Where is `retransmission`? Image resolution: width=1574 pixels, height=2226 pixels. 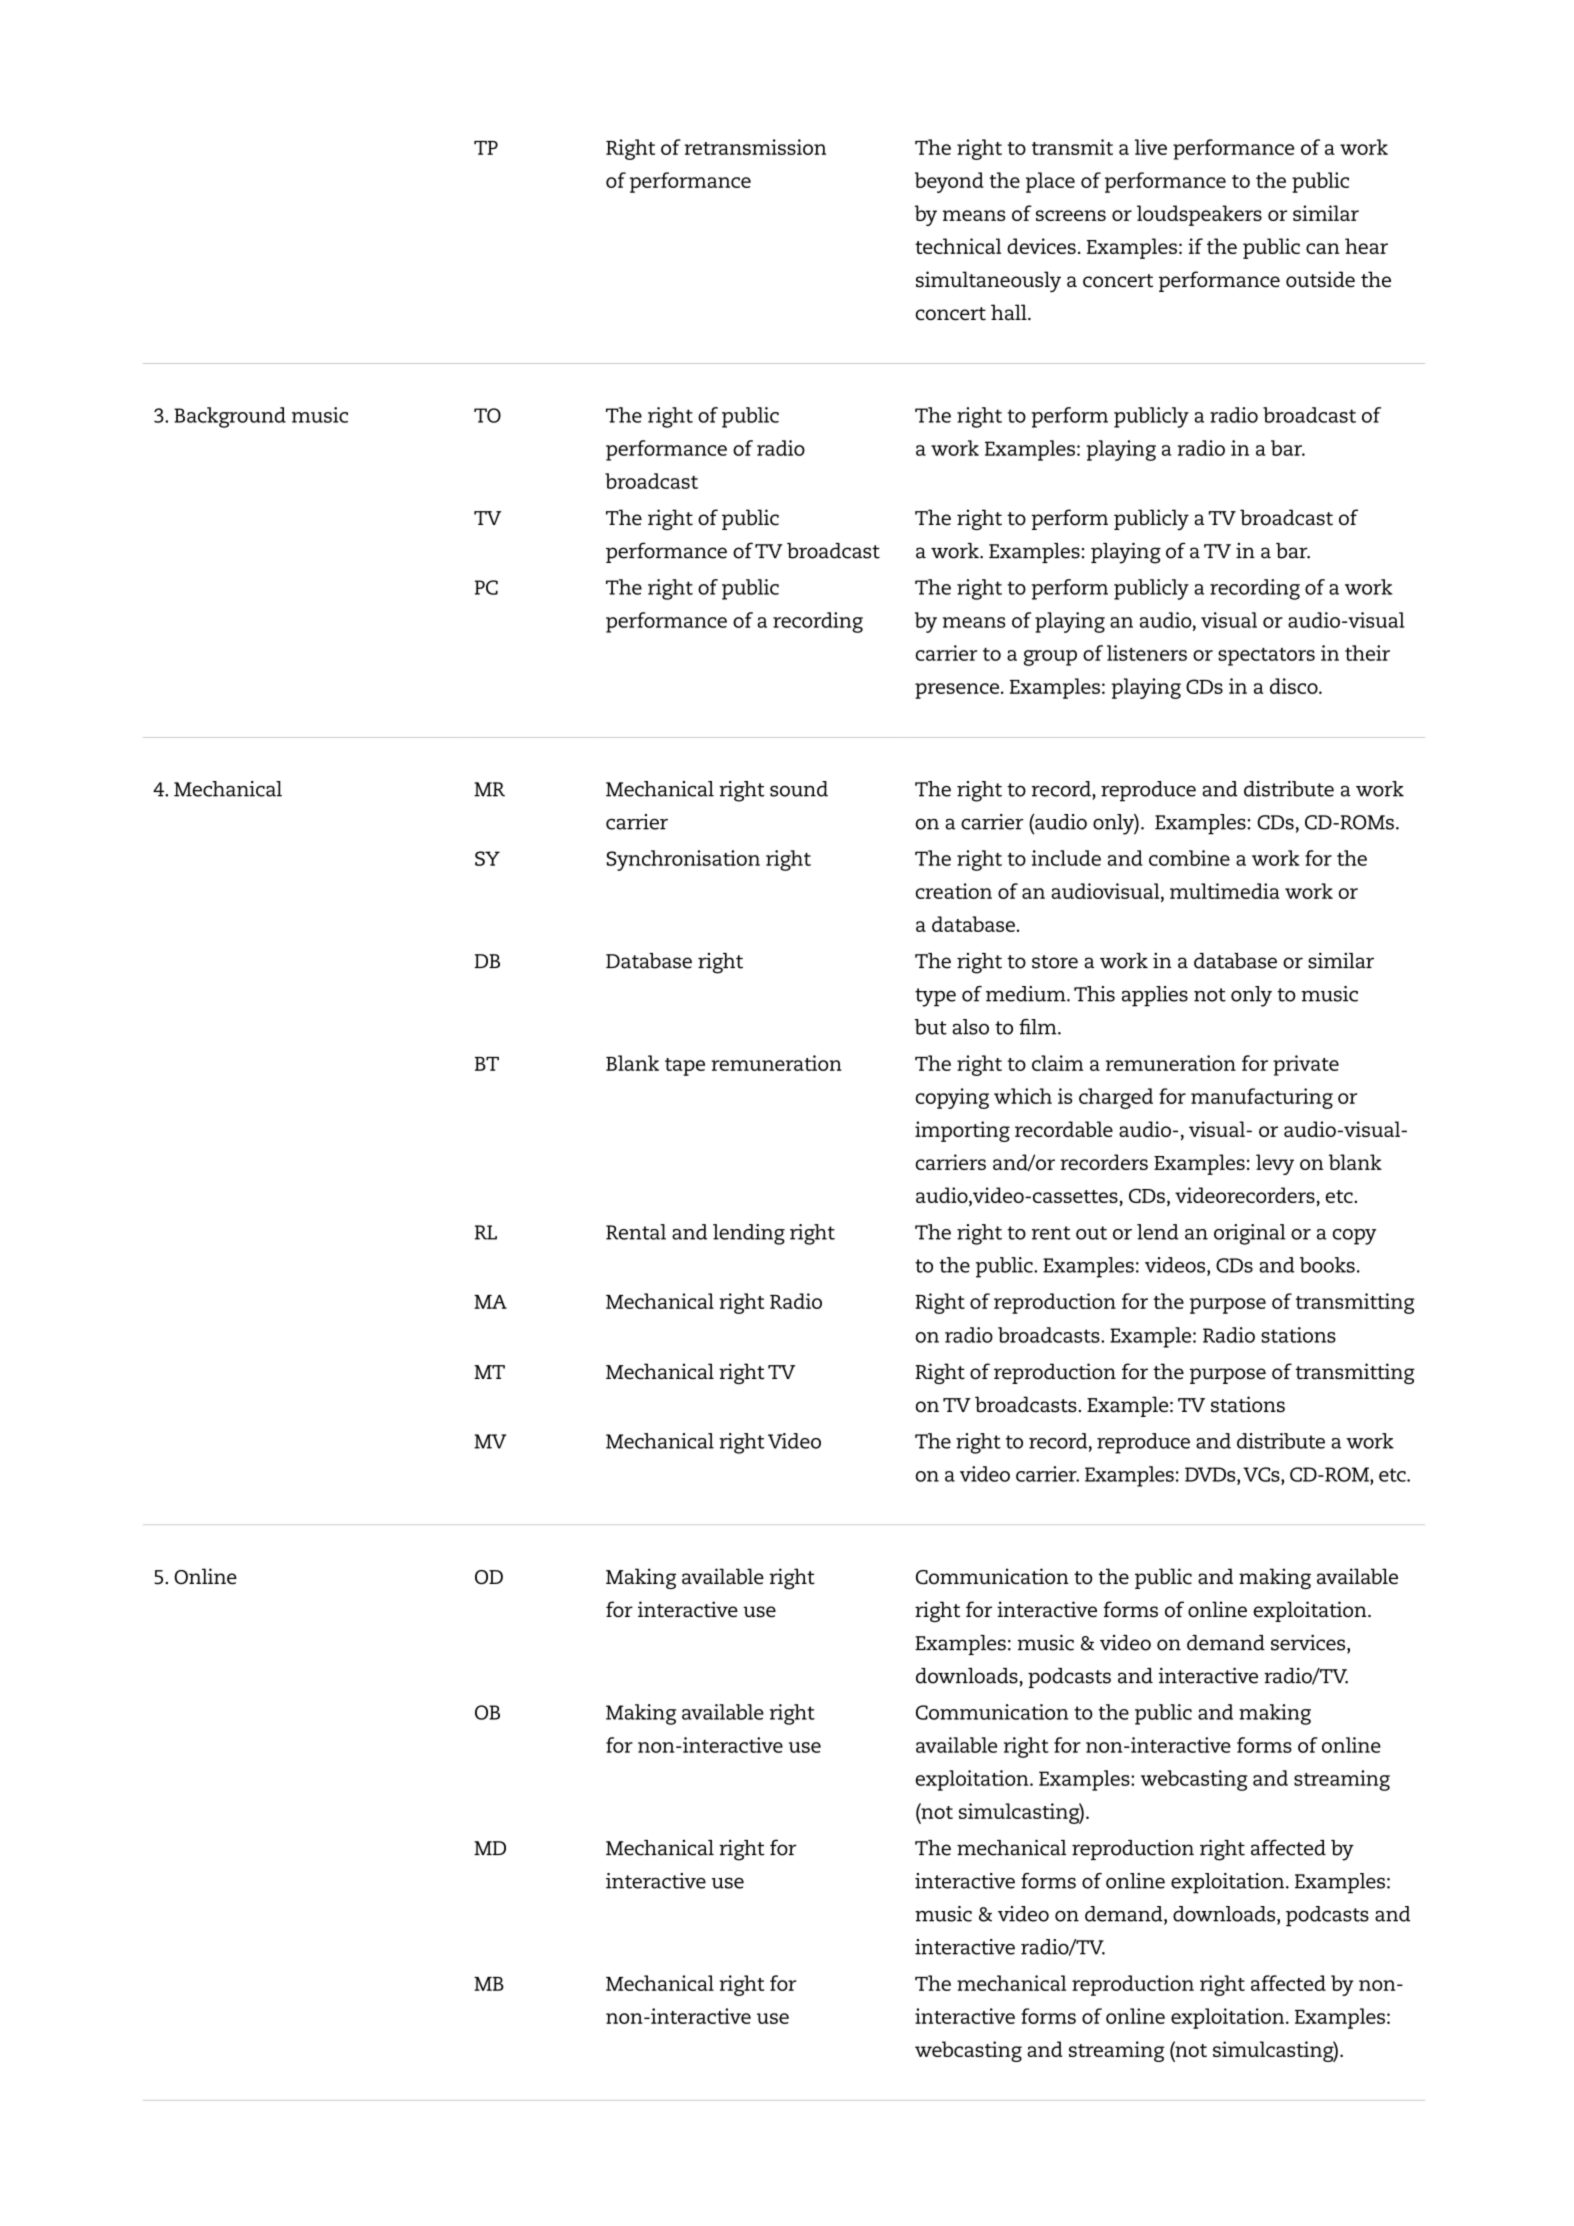
retransmission is located at coordinates (755, 147).
